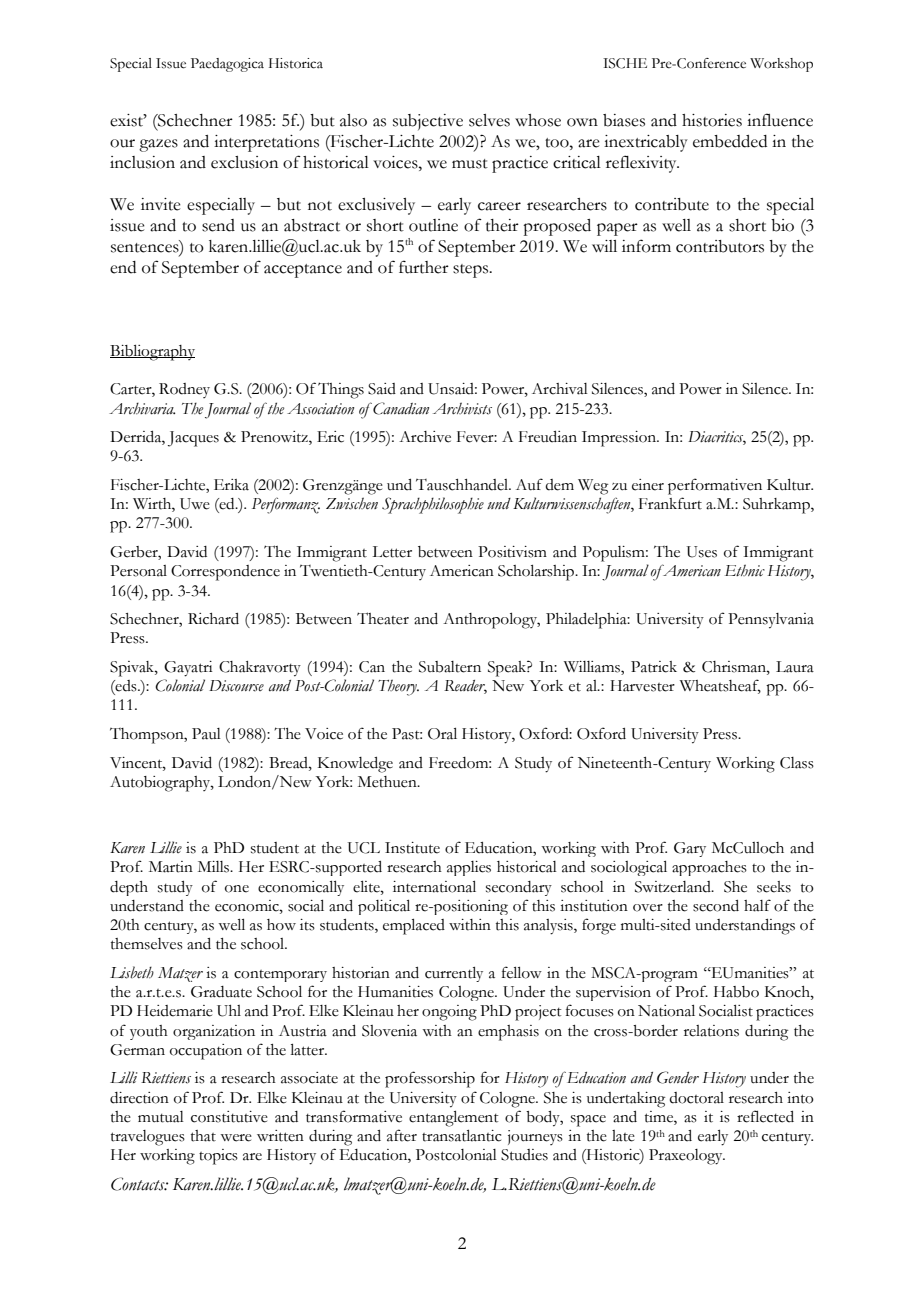 The width and height of the screenshot is (924, 1309). What do you see at coordinates (771, 621) in the screenshot?
I see `Pennsylvania` at bounding box center [771, 621].
